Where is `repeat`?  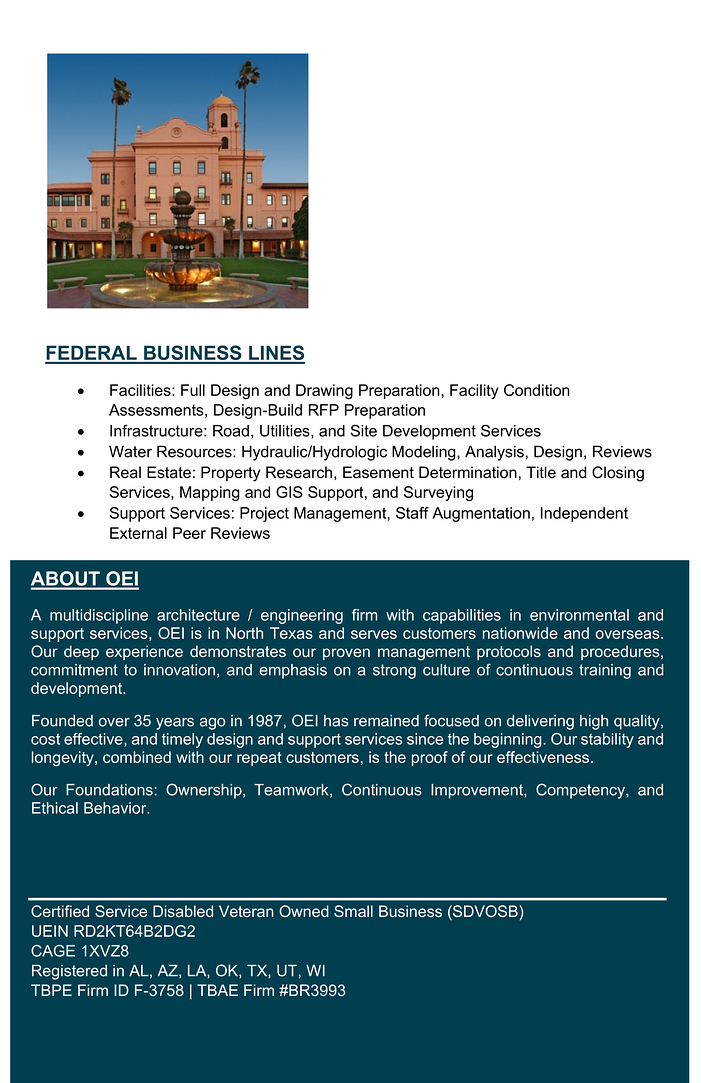
repeat is located at coordinates (259, 759).
